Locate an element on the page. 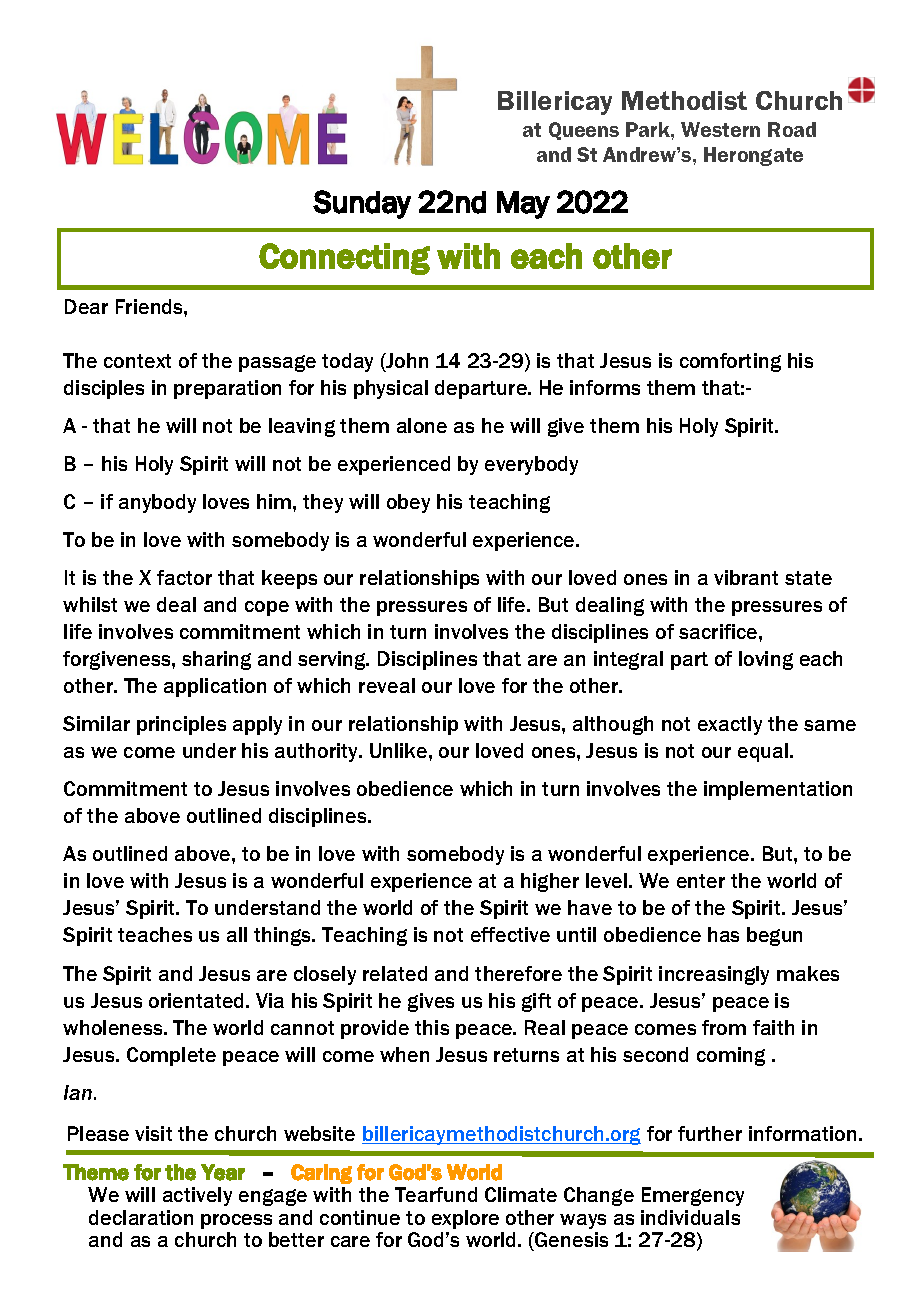 Image resolution: width=924 pixels, height=1313 pixels. Western is located at coordinates (720, 129).
